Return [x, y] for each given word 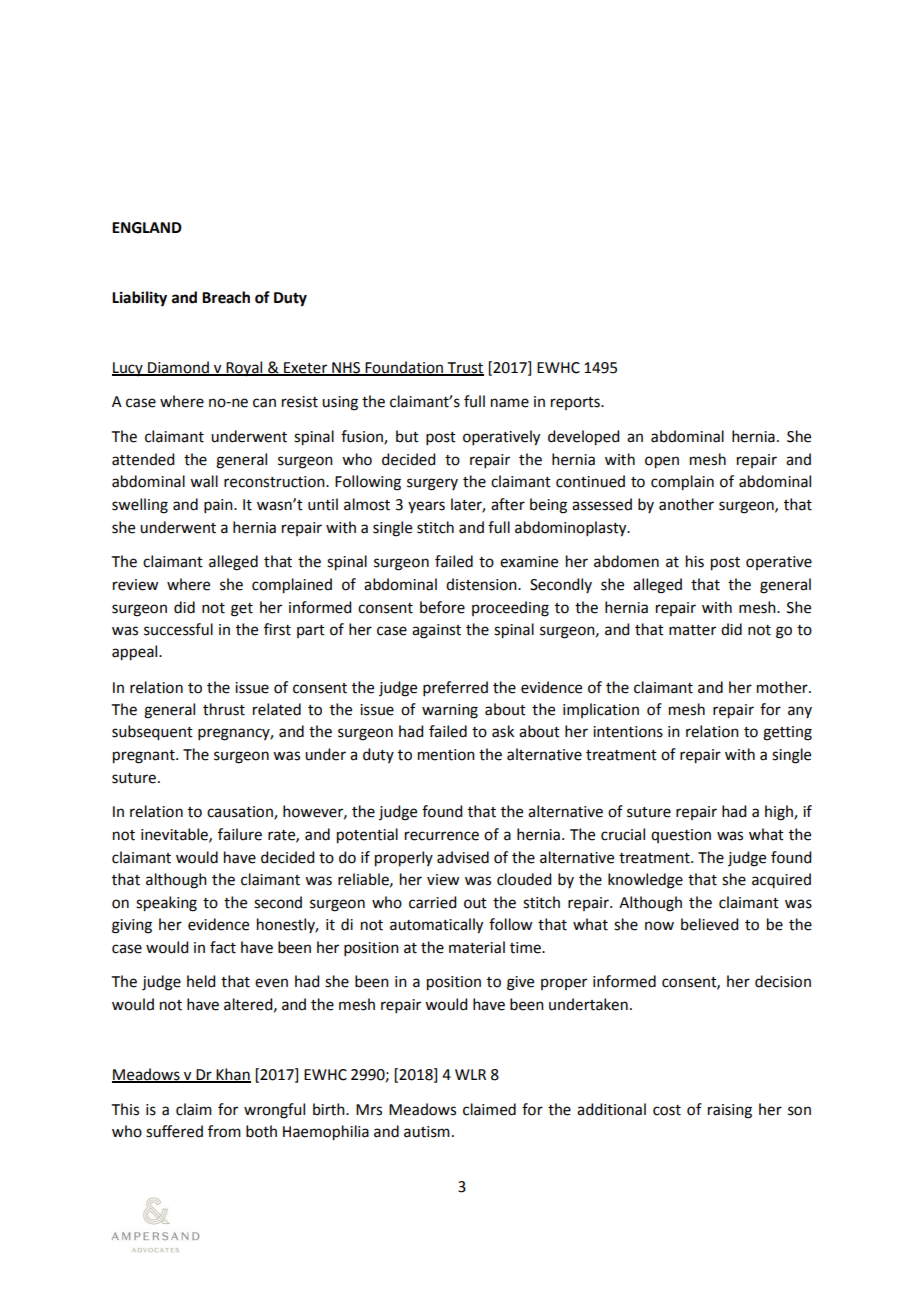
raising [730, 1111]
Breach [226, 297]
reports [576, 403]
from [224, 1131]
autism [427, 1132]
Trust [464, 368]
